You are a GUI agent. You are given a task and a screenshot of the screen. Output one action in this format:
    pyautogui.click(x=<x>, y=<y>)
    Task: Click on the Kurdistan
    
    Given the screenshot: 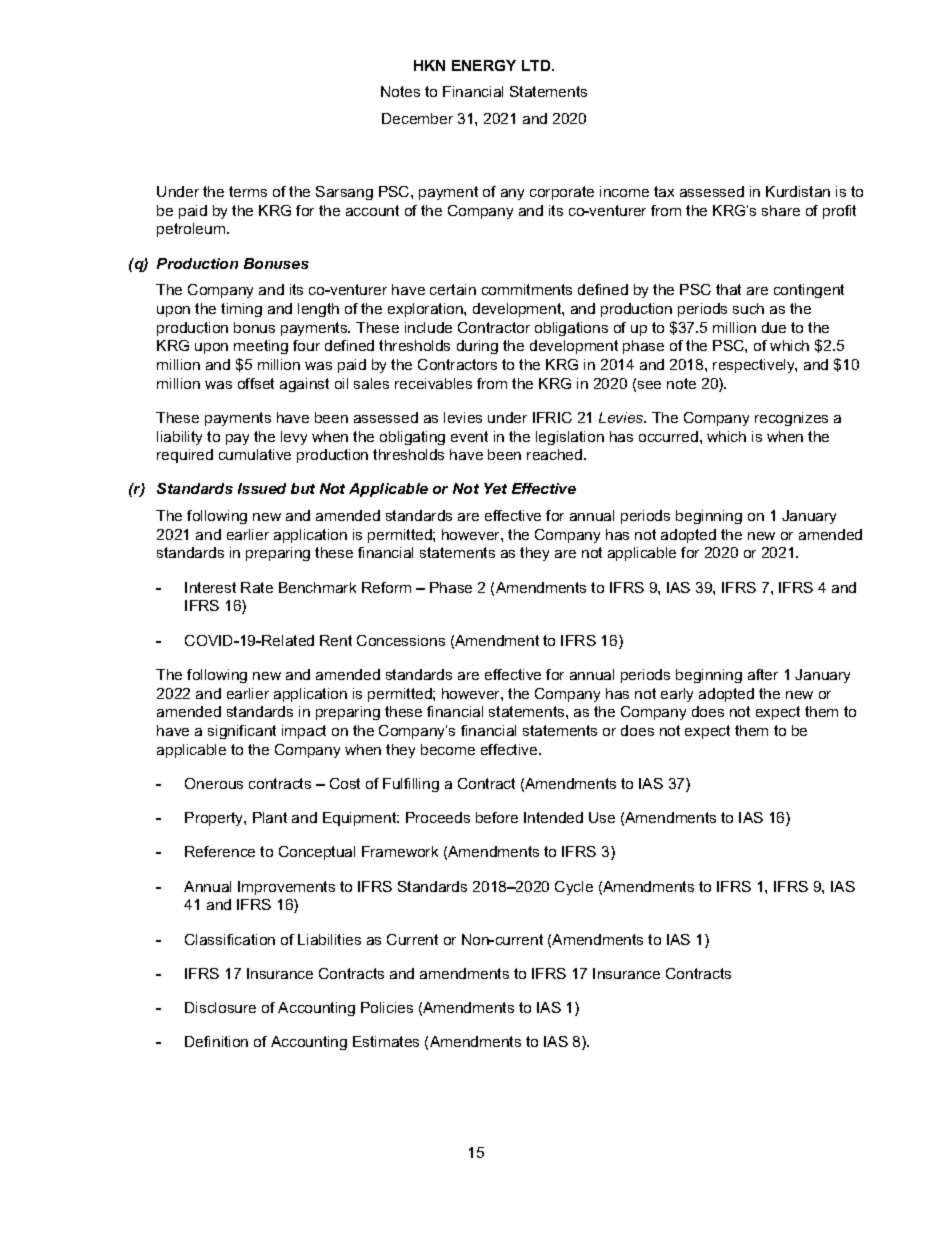 What is the action you would take?
    pyautogui.click(x=798, y=191)
